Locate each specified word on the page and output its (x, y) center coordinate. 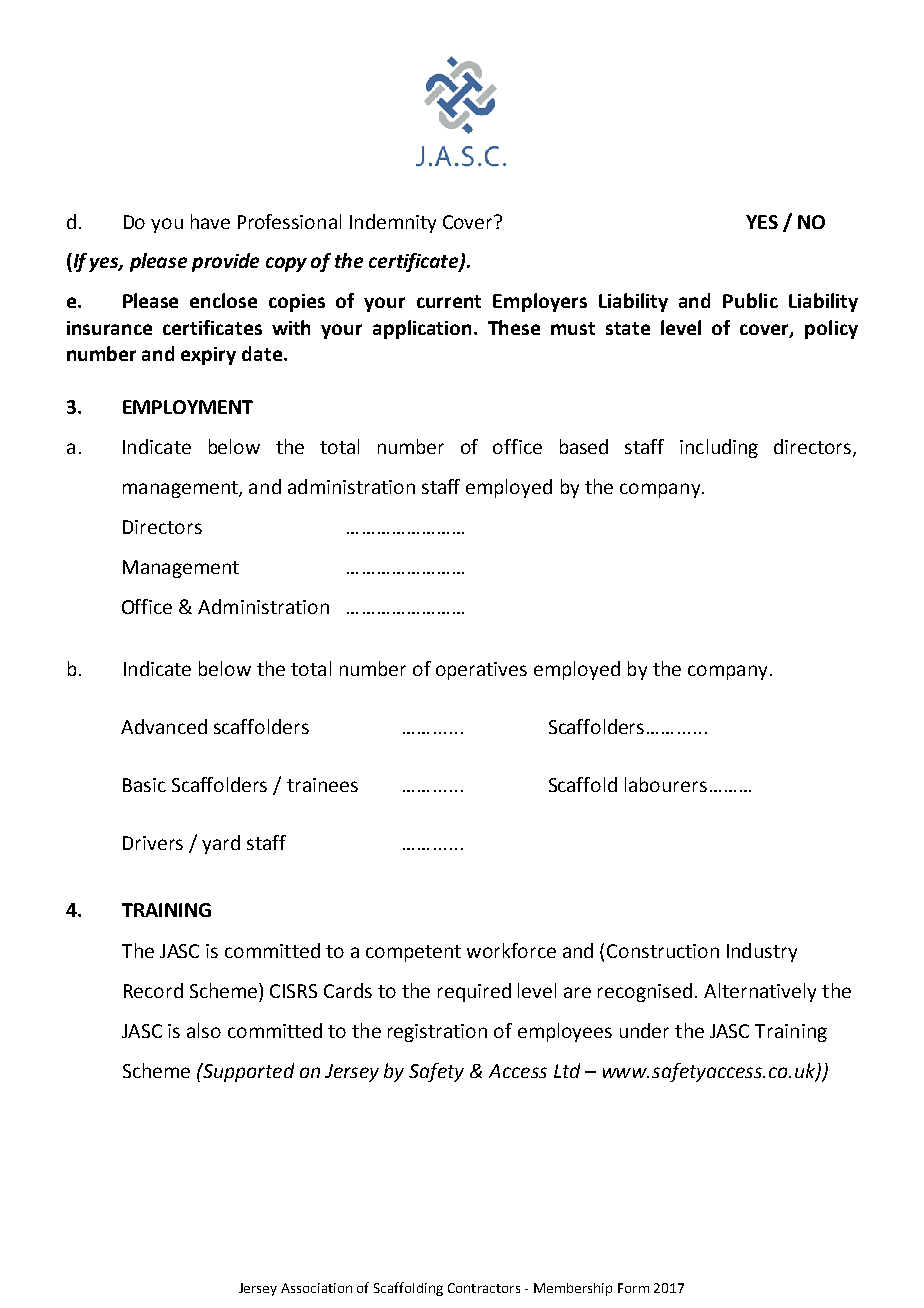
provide (225, 262)
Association (316, 1288)
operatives (481, 671)
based (584, 446)
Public (750, 300)
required (474, 992)
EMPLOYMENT (188, 407)
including (719, 448)
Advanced (164, 726)
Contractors (484, 1288)
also (204, 1030)
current (449, 301)
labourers (666, 784)
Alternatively (760, 992)
